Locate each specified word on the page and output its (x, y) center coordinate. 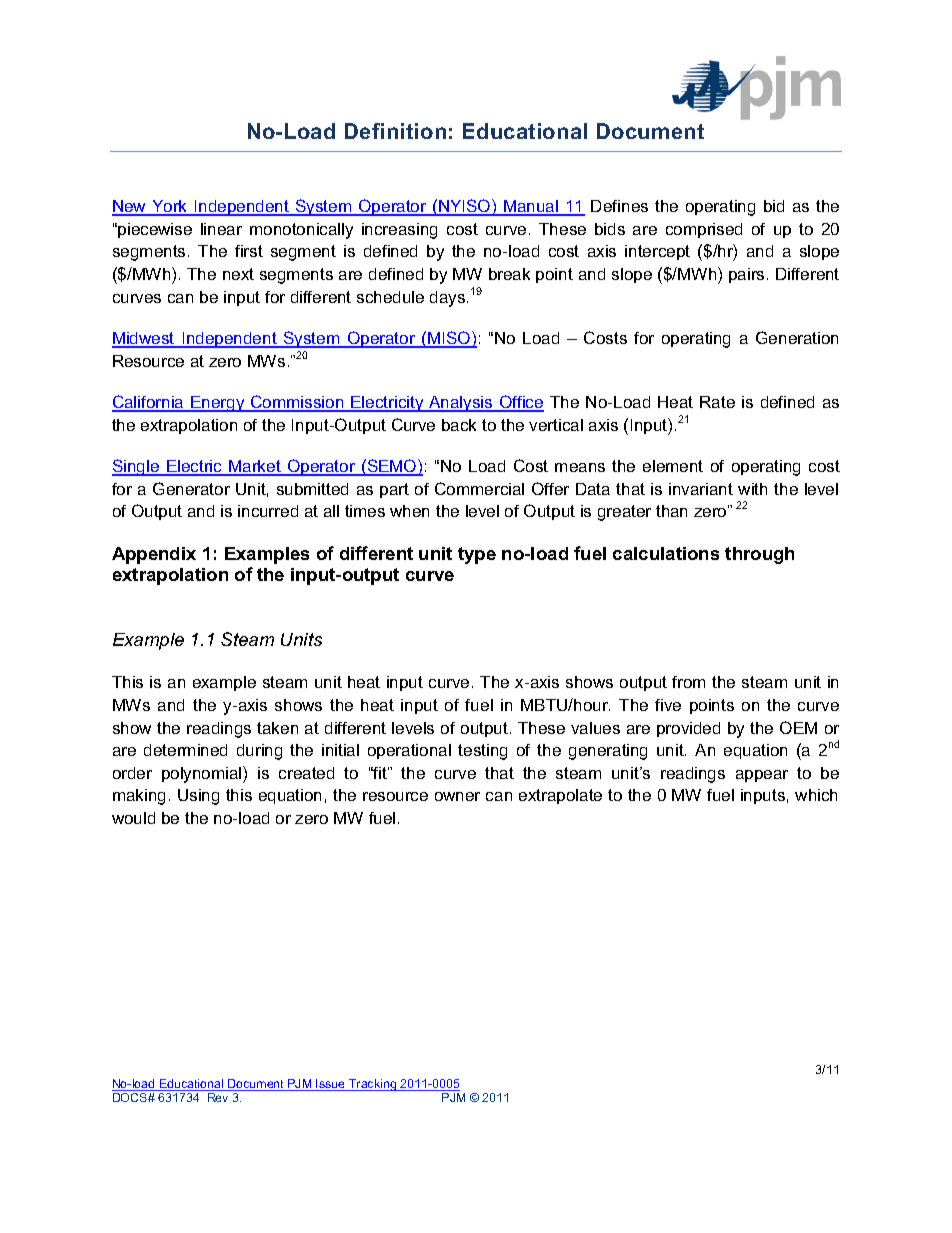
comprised (704, 230)
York (170, 207)
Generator (191, 488)
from (688, 682)
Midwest (144, 339)
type (477, 555)
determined (185, 750)
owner (457, 796)
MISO (449, 339)
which (816, 795)
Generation (797, 337)
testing (482, 752)
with (752, 489)
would (133, 818)
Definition (395, 131)
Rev (218, 1097)
